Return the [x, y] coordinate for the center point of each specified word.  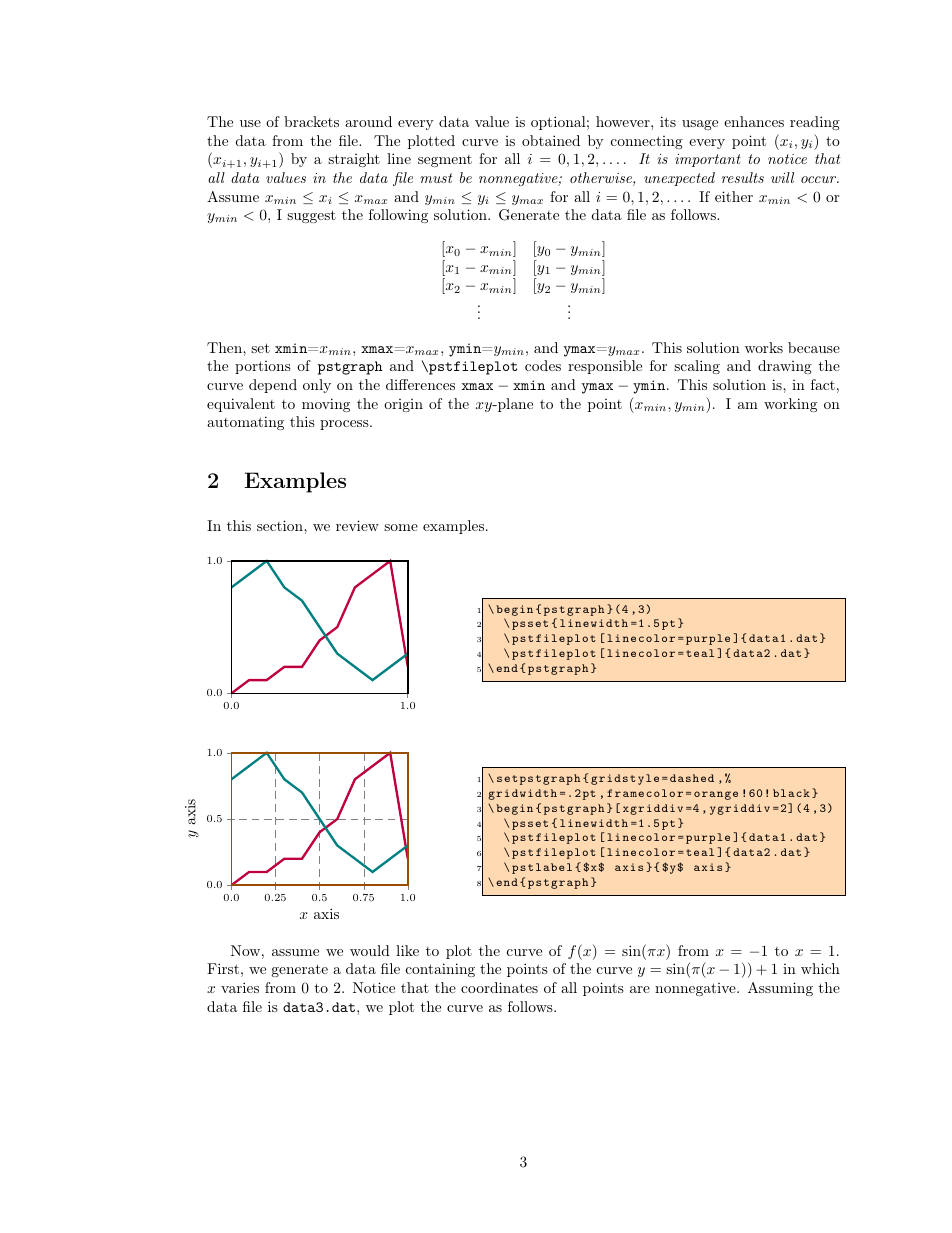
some [401, 527]
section [281, 525]
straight [354, 160]
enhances [754, 121]
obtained [551, 140]
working [790, 405]
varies [240, 987]
